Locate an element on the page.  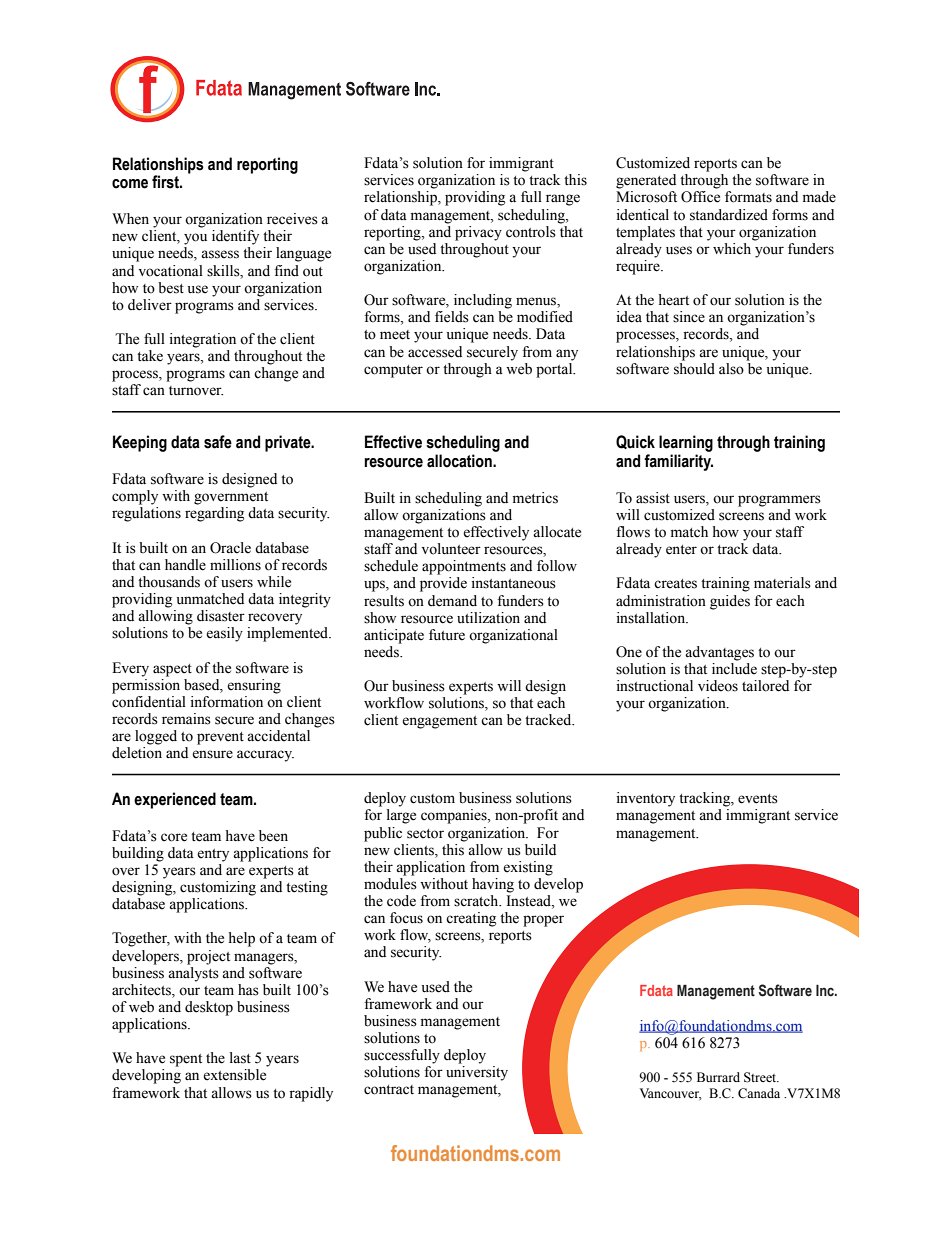
standardized is located at coordinates (729, 215).
